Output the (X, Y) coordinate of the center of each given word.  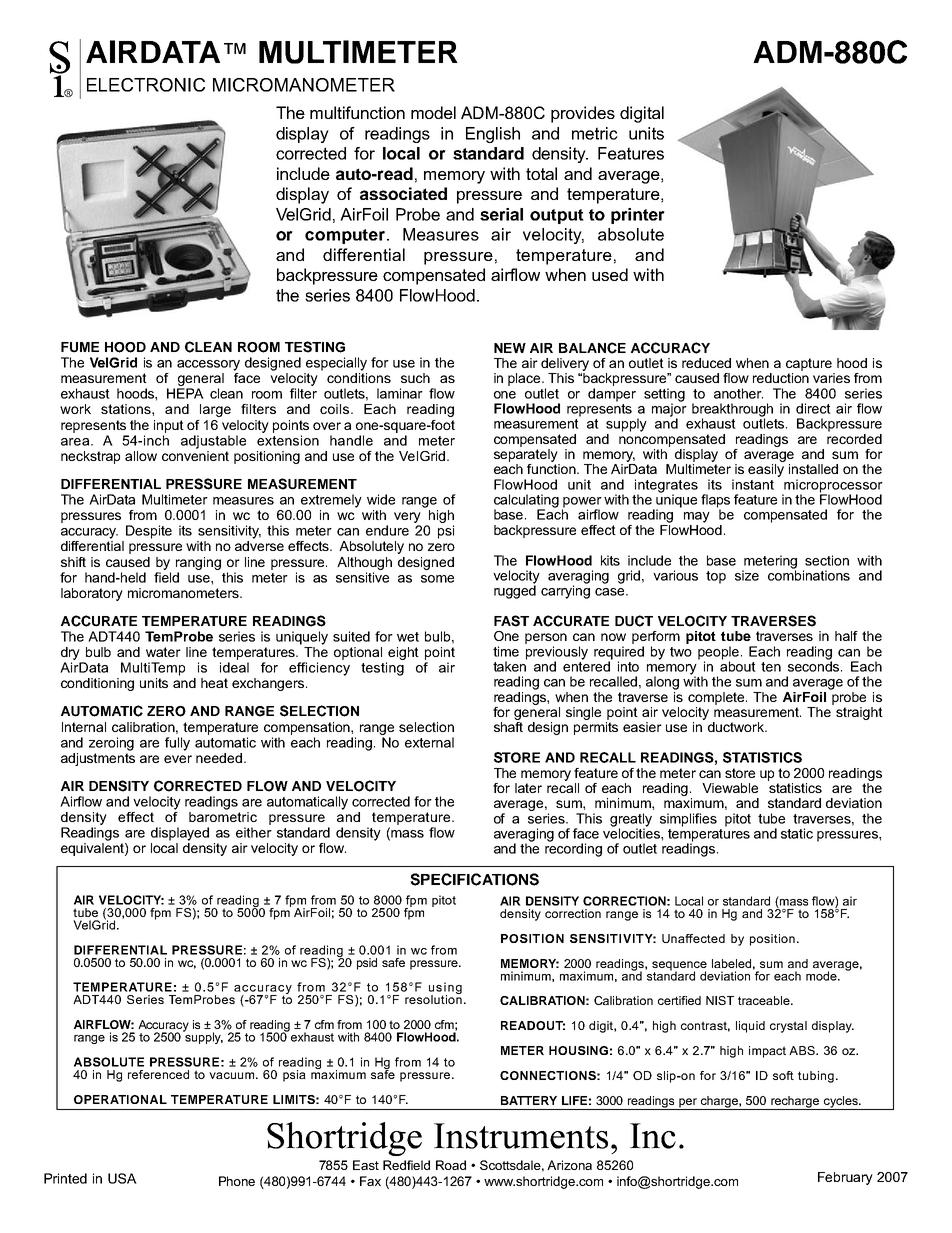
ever (178, 759)
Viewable (730, 788)
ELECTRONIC (146, 85)
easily (766, 470)
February (845, 1178)
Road (451, 1165)
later (528, 788)
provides (583, 114)
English (493, 135)
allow (141, 456)
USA (122, 1178)
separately (526, 455)
